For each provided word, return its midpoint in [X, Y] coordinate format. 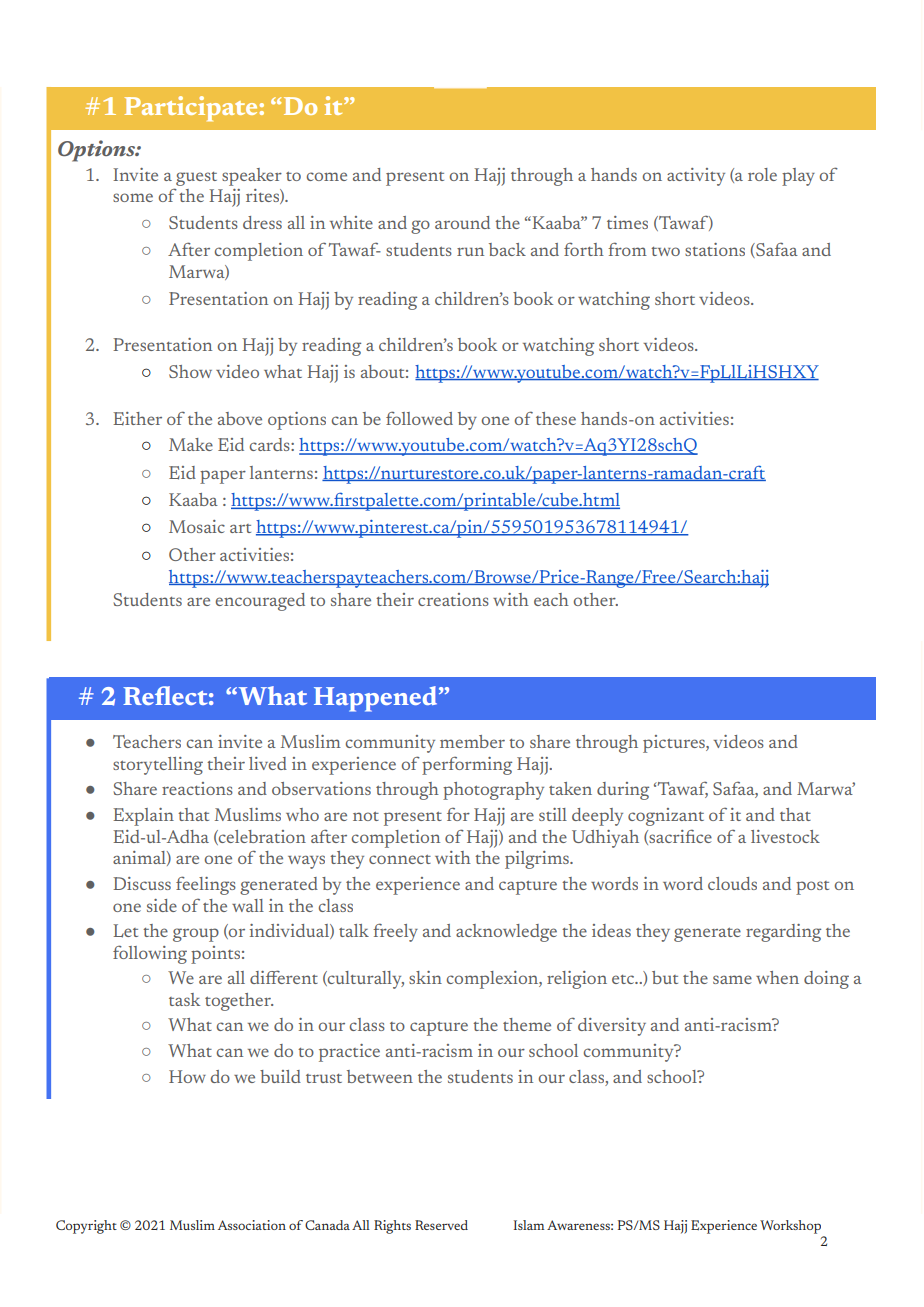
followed [419, 418]
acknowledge [506, 933]
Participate [191, 108]
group [196, 935]
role [762, 174]
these [556, 418]
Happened [377, 699]
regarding [783, 933]
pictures [675, 744]
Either [137, 419]
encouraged [260, 602]
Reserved [441, 1225]
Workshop [790, 1227]
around [462, 222]
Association [252, 1225]
